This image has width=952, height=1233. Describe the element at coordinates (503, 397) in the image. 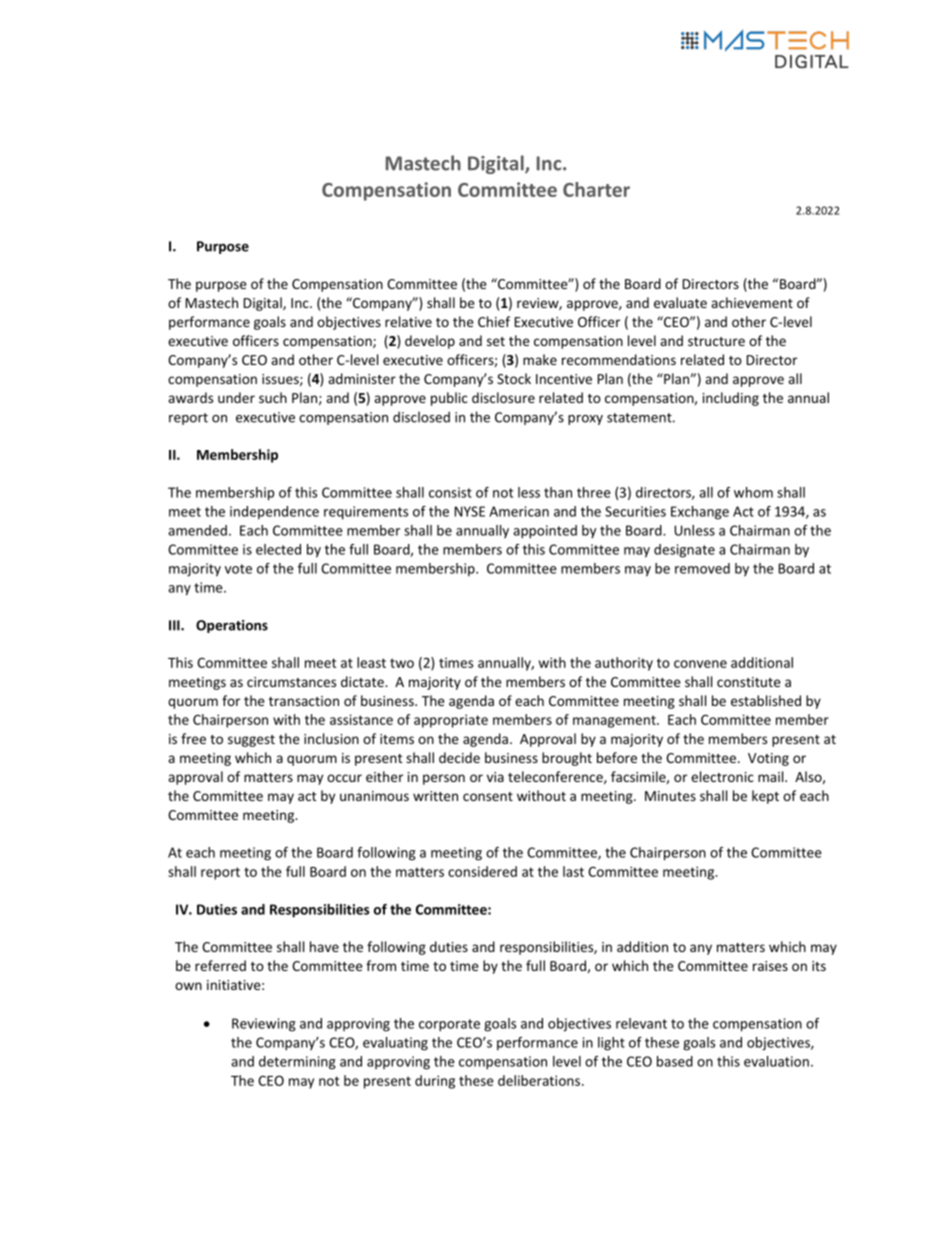

I see `disclosure` at that location.
